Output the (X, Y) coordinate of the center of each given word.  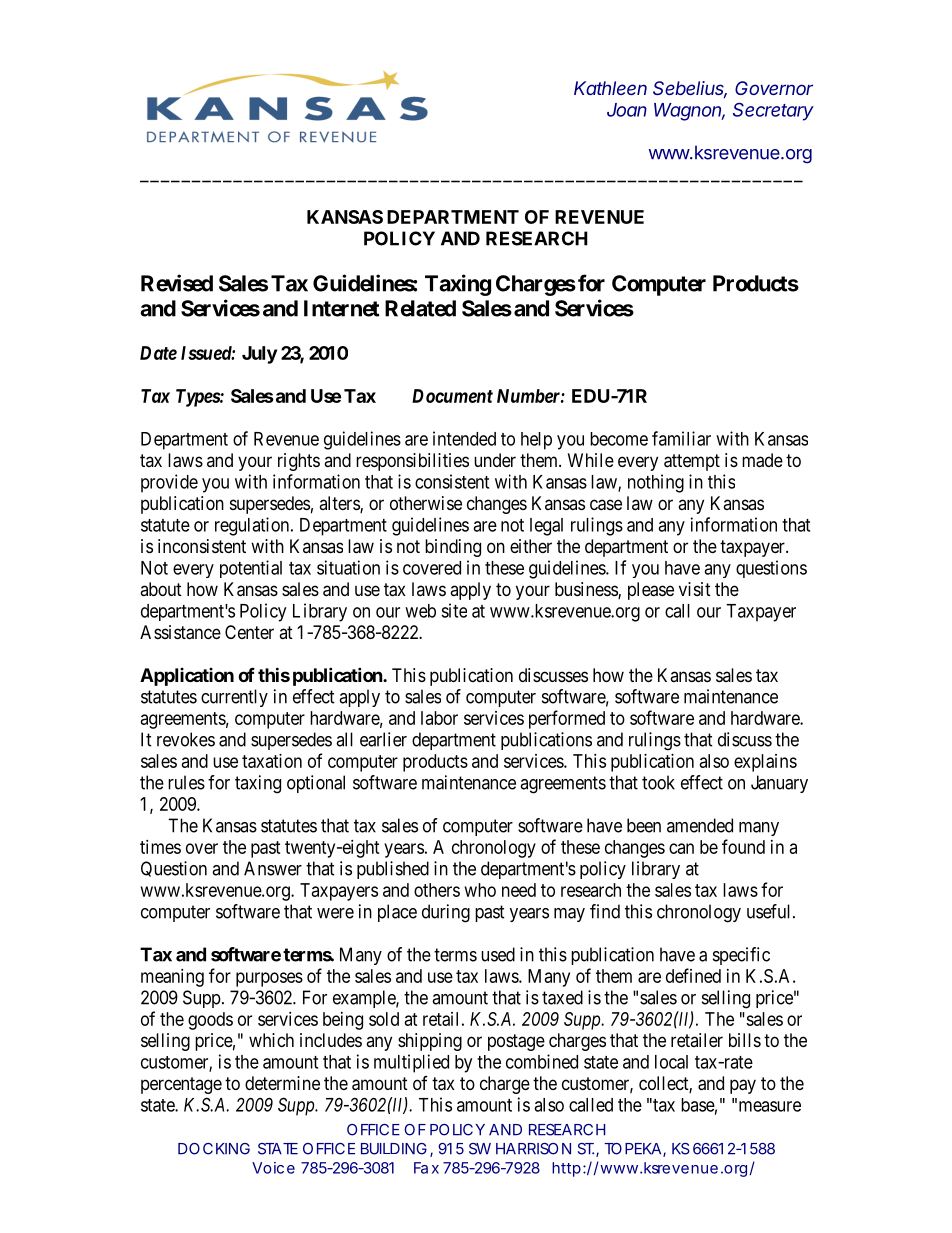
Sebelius (690, 89)
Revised (177, 283)
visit (695, 589)
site (454, 610)
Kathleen (610, 88)
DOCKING (214, 1149)
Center (249, 632)
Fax (426, 1168)
